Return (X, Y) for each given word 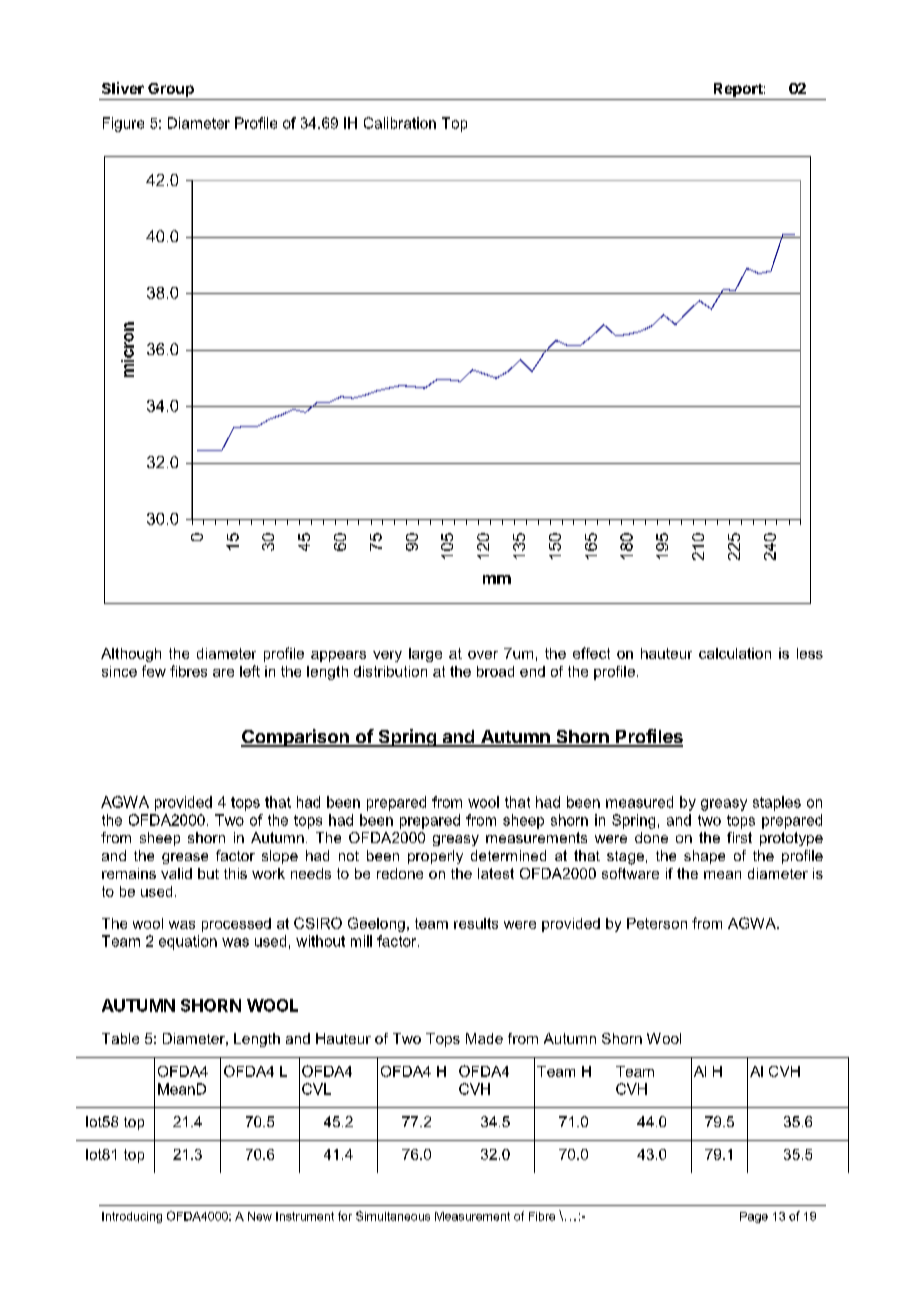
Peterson (657, 923)
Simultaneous (393, 1216)
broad (495, 671)
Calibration (400, 123)
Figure (123, 124)
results (476, 923)
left (250, 671)
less (810, 653)
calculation (735, 653)
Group (171, 91)
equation (188, 942)
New (260, 1216)
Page (754, 1217)
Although (131, 655)
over (483, 655)
